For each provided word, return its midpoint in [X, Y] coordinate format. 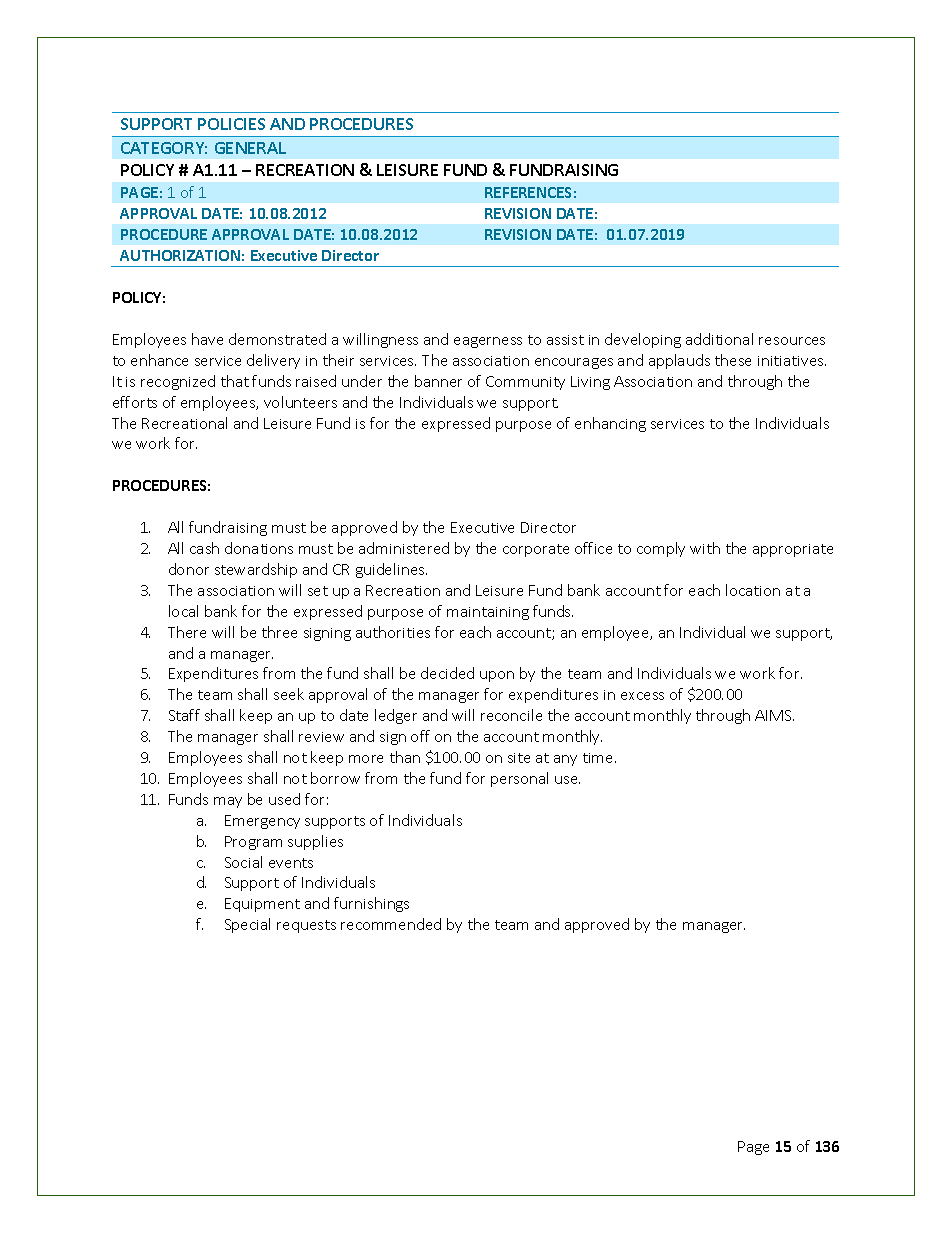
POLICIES [231, 124]
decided [447, 673]
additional [719, 339]
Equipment [262, 905]
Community [525, 383]
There [187, 632]
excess [642, 696]
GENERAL [250, 148]
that [235, 381]
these [733, 360]
